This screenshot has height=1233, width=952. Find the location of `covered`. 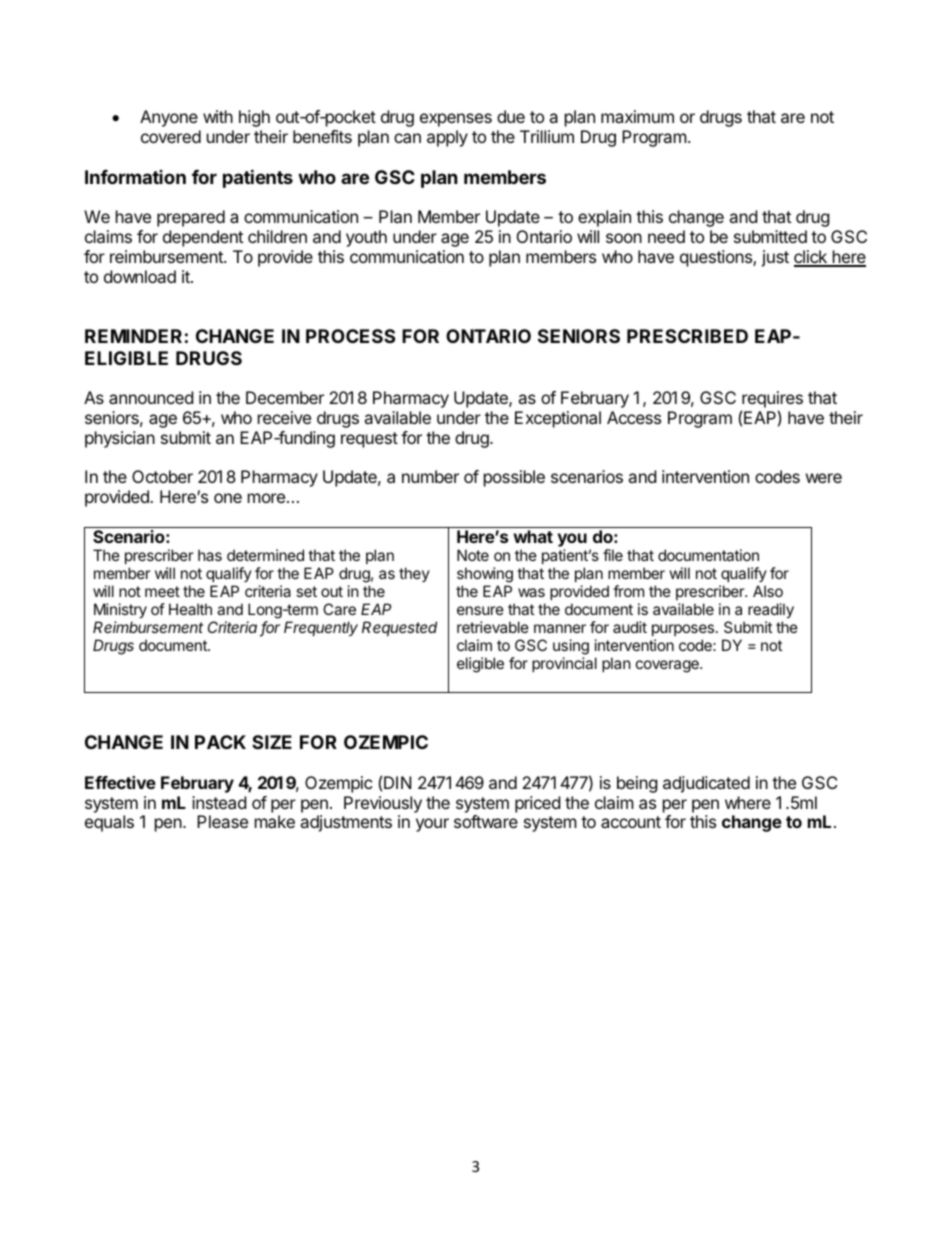

covered is located at coordinates (171, 136).
